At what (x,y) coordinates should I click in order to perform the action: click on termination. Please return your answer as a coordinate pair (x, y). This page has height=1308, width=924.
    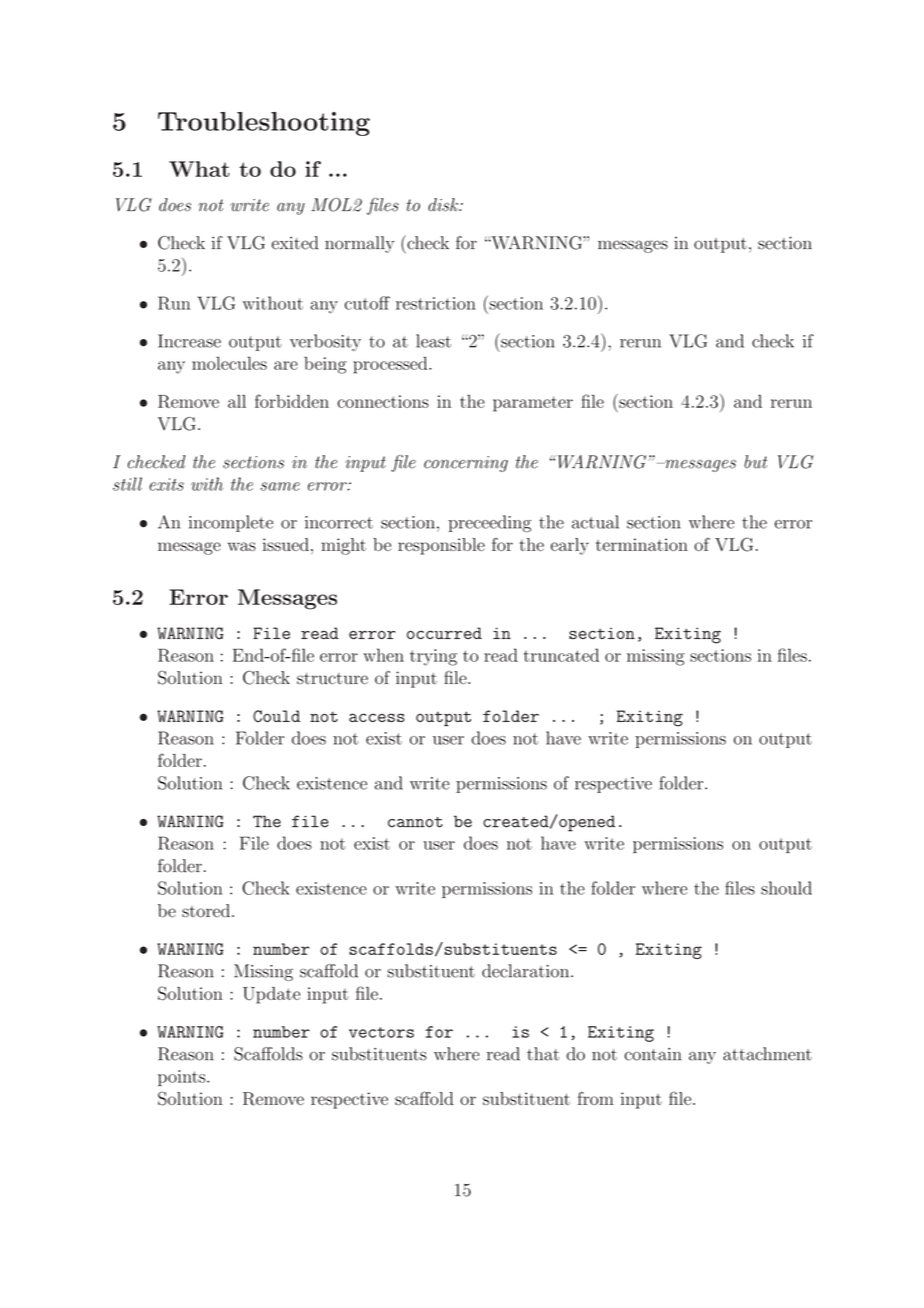
    Looking at the image, I should click on (642, 544).
